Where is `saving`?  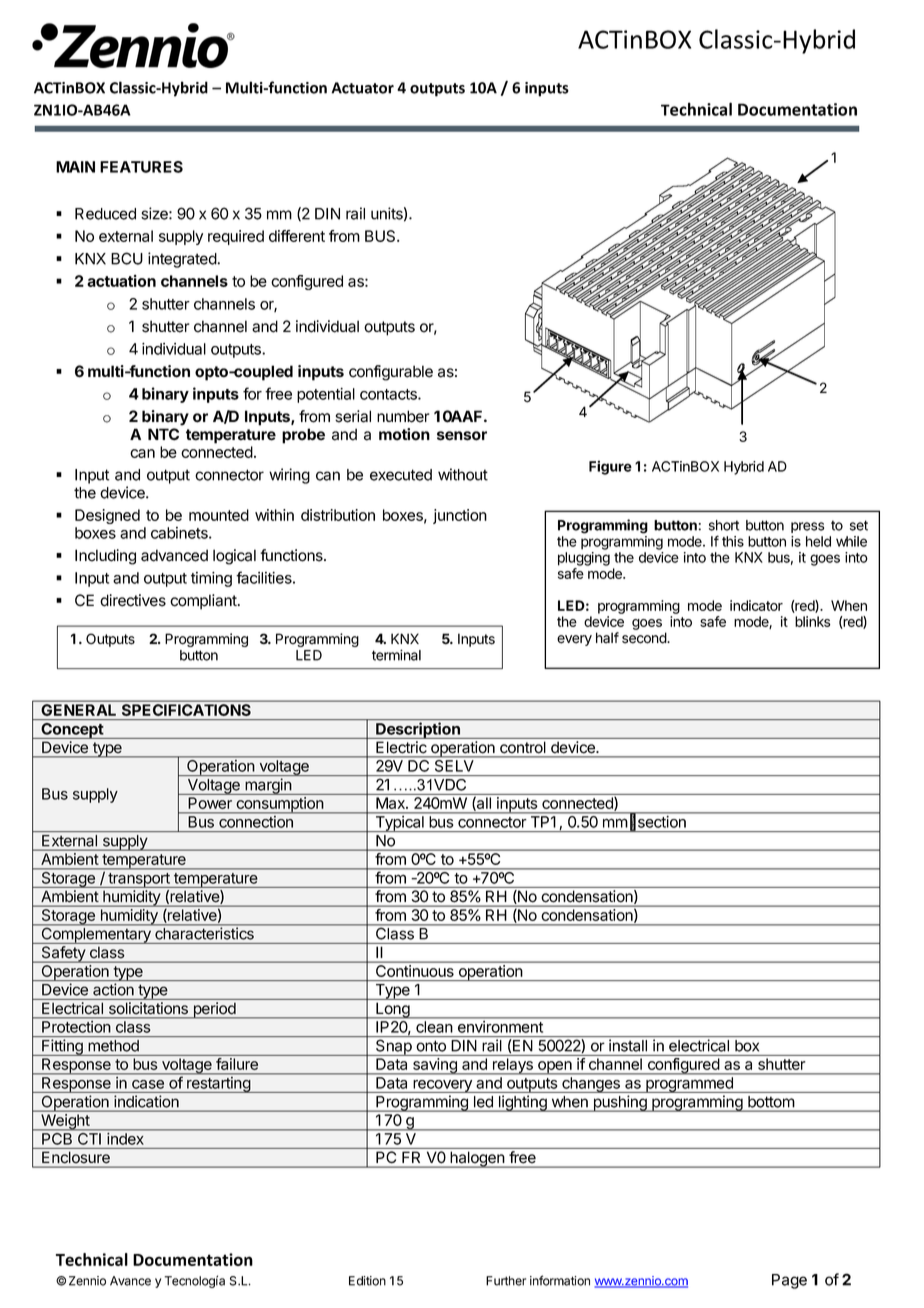
saving is located at coordinates (435, 1066).
